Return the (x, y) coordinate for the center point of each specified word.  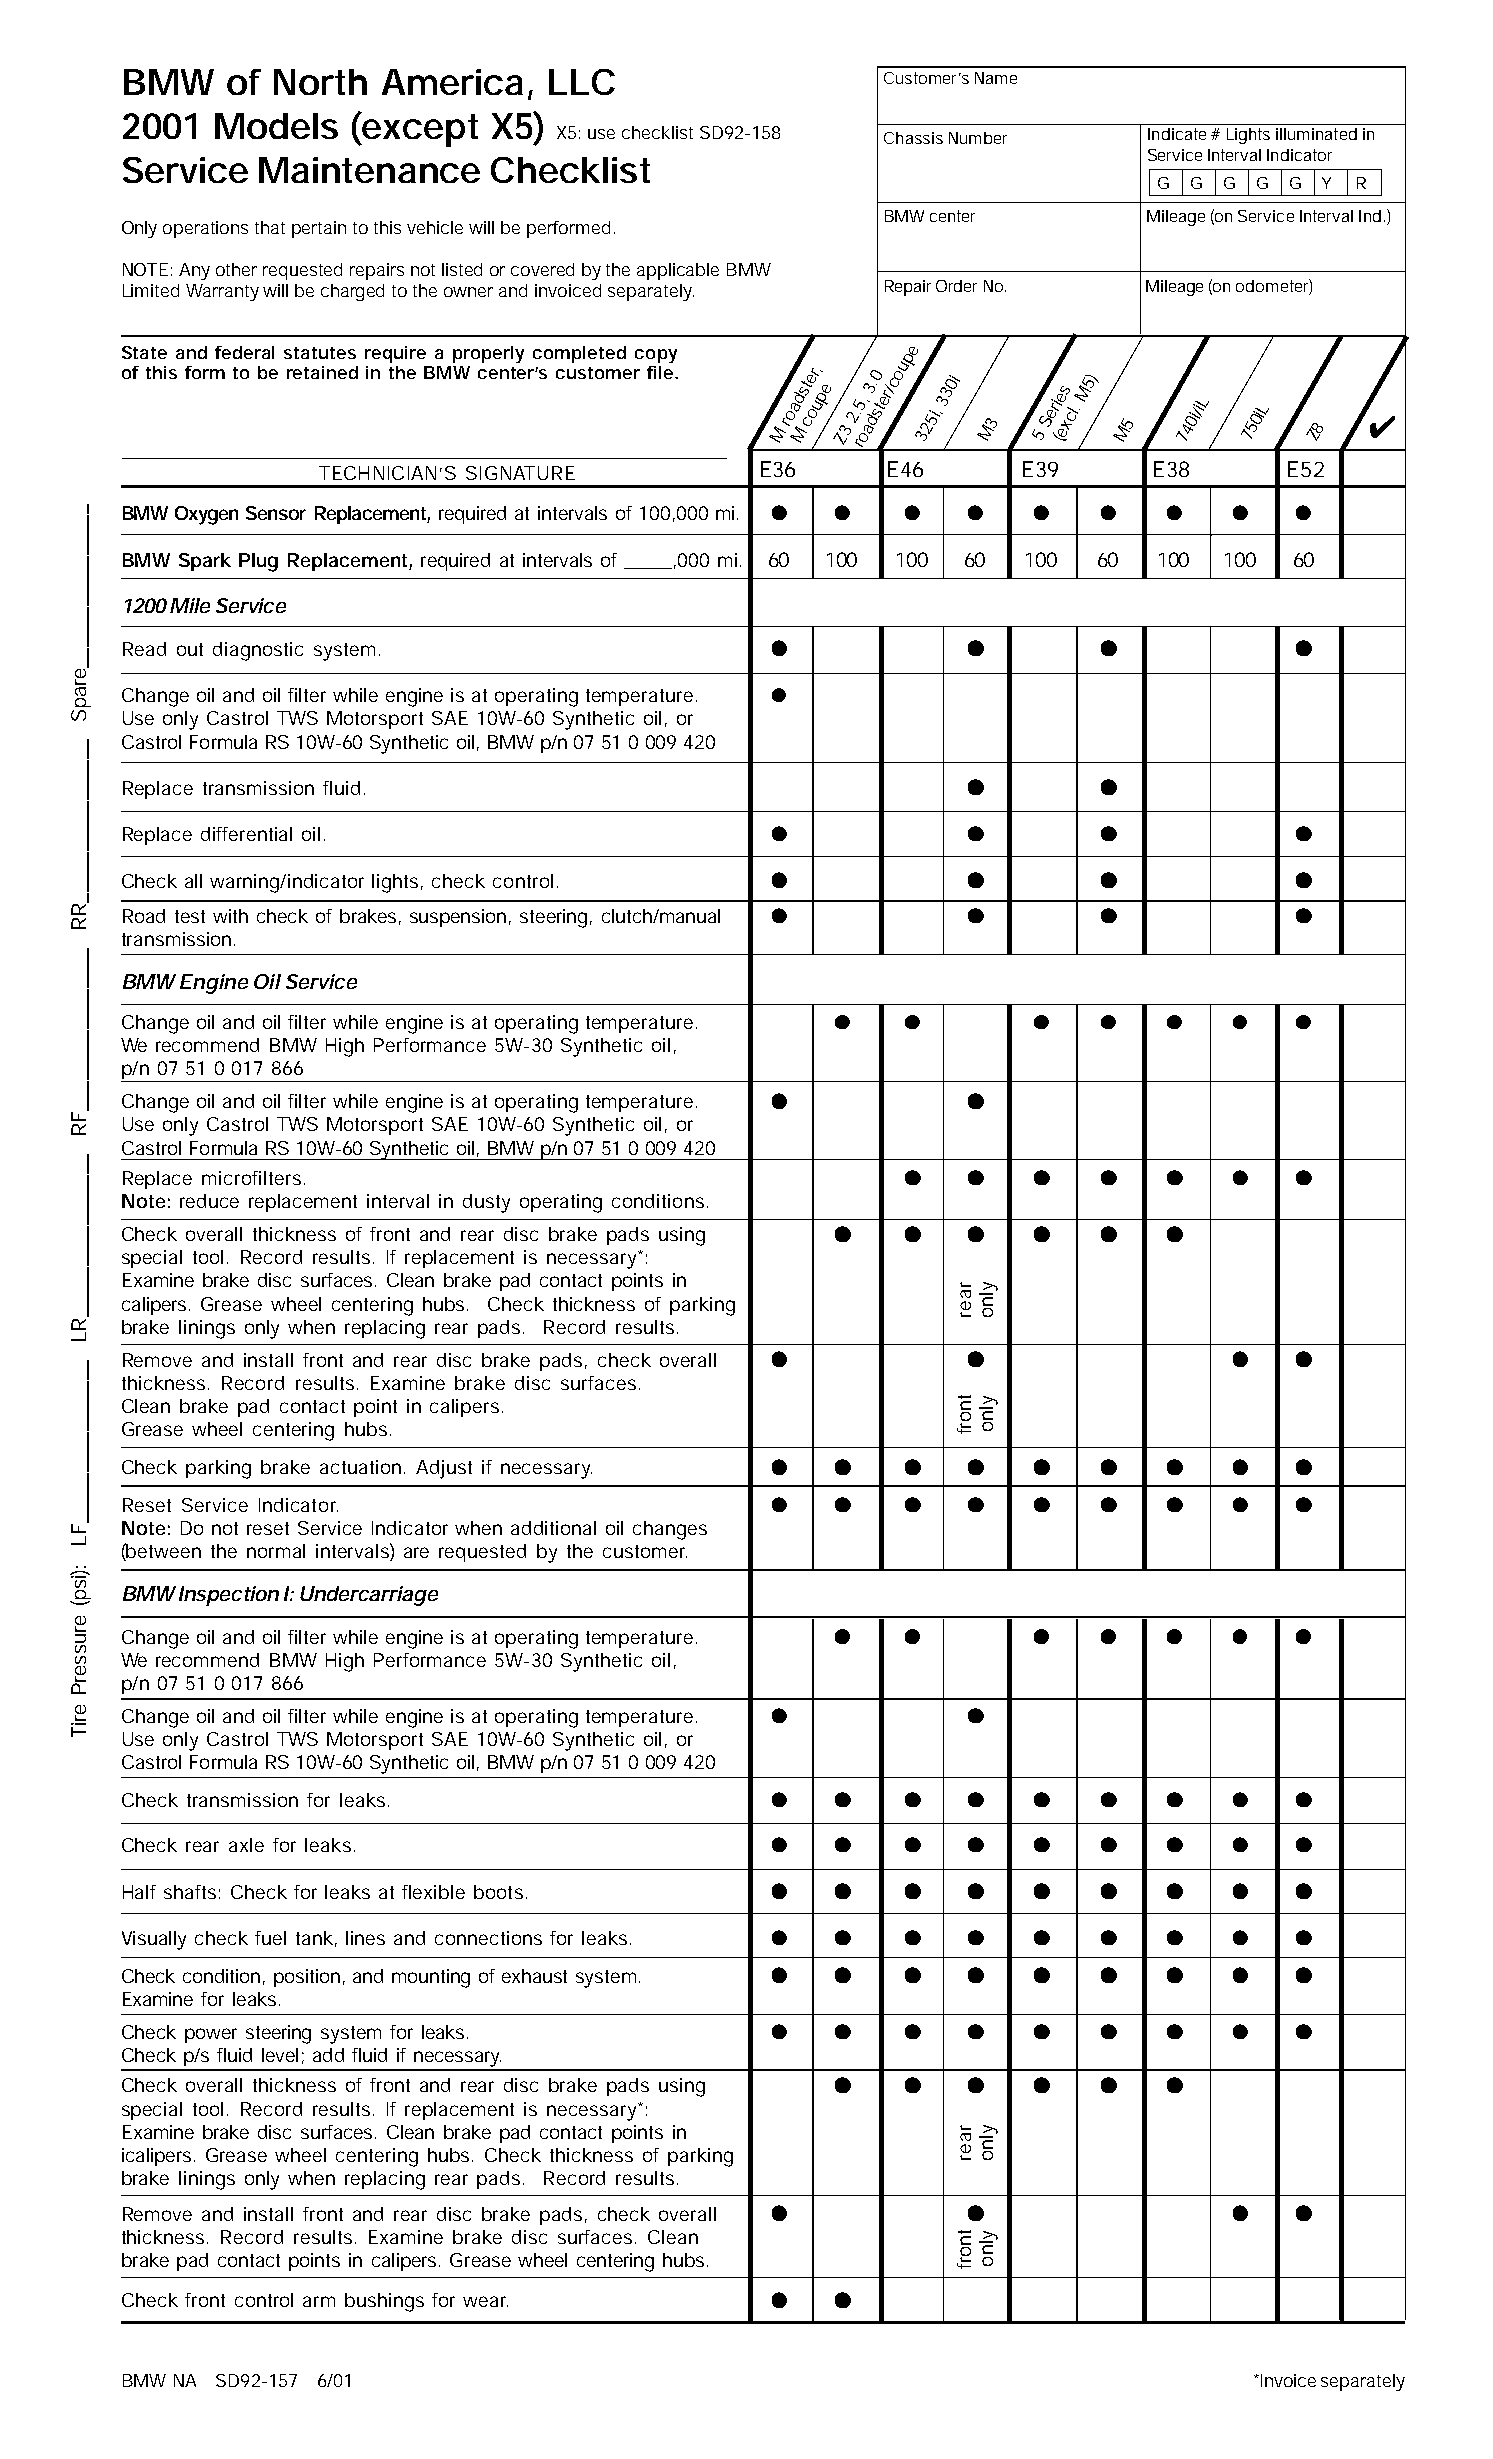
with (230, 916)
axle (246, 1845)
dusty (486, 1203)
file (660, 372)
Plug (258, 562)
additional (553, 1528)
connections (488, 1938)
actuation (360, 1467)
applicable (678, 271)
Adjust (444, 1469)
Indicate (1177, 134)
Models (276, 126)
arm (319, 2301)
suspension (458, 918)
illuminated (1316, 134)
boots (498, 1892)
